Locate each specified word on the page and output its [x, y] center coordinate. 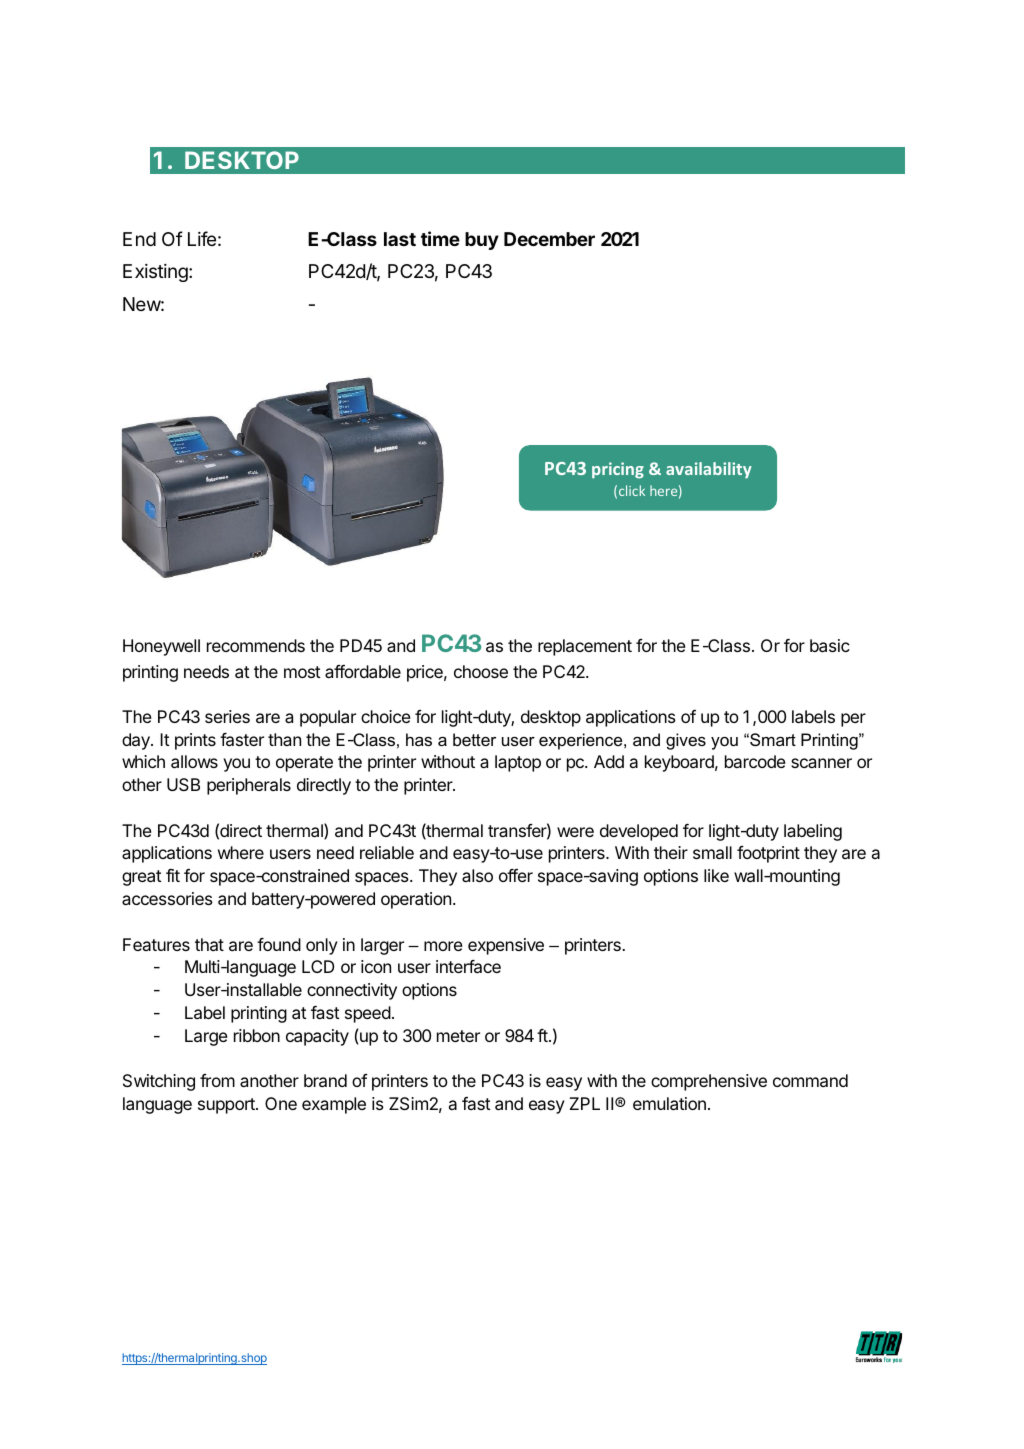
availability [709, 470]
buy [482, 241]
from [217, 1080]
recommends [256, 645]
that [209, 944]
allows [194, 761]
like [716, 875]
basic [830, 645]
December [549, 239]
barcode [755, 761]
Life [202, 238]
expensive [506, 946]
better [474, 739]
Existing [155, 273]
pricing [618, 470]
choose [481, 671]
